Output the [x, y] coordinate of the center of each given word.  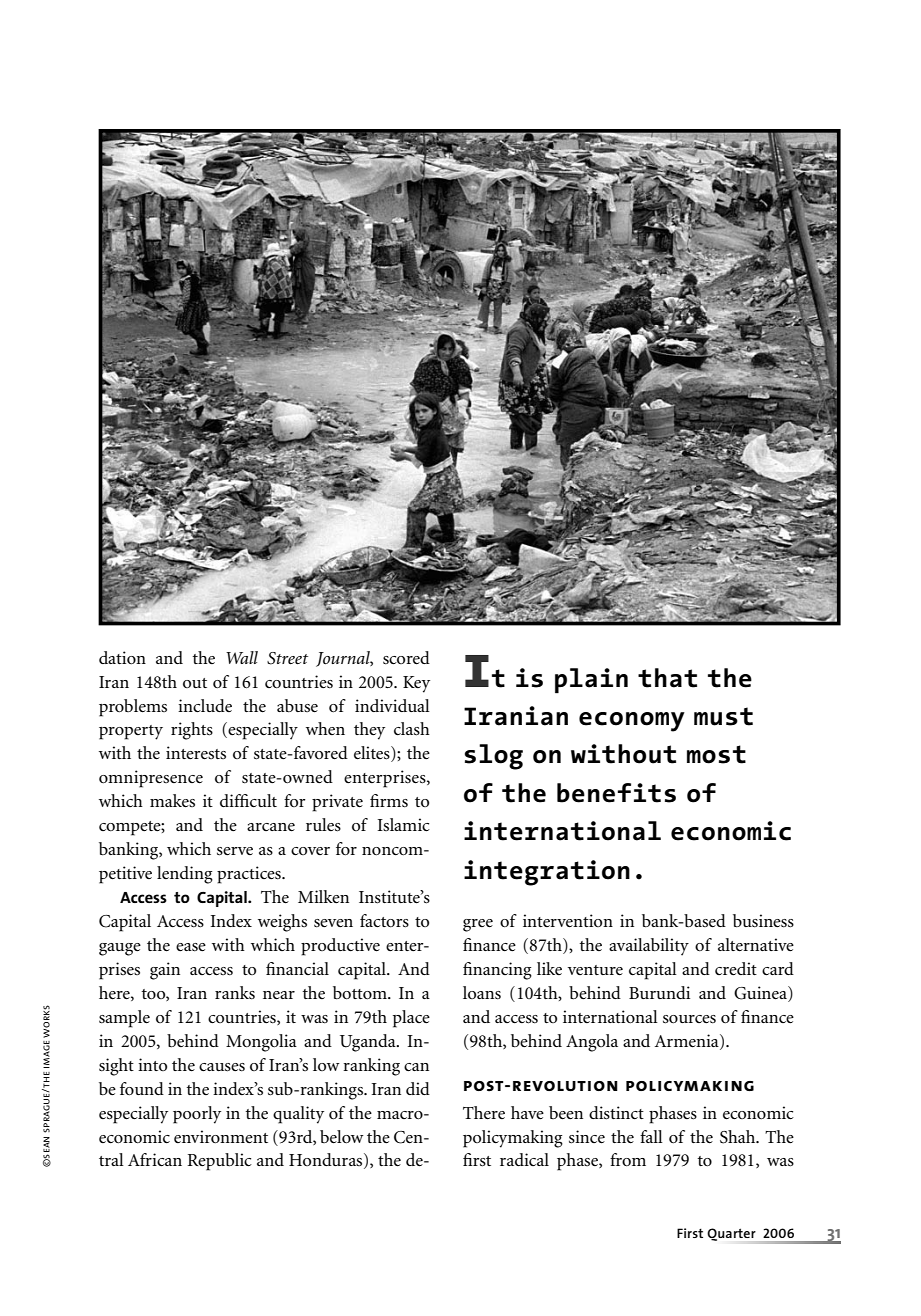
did [418, 1088]
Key [416, 684]
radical [524, 1159]
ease [191, 947]
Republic [219, 1162]
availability [649, 947]
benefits [616, 793]
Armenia [688, 1041]
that [667, 678]
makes [172, 801]
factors [384, 921]
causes [222, 1067]
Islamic [404, 825]
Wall [242, 657]
